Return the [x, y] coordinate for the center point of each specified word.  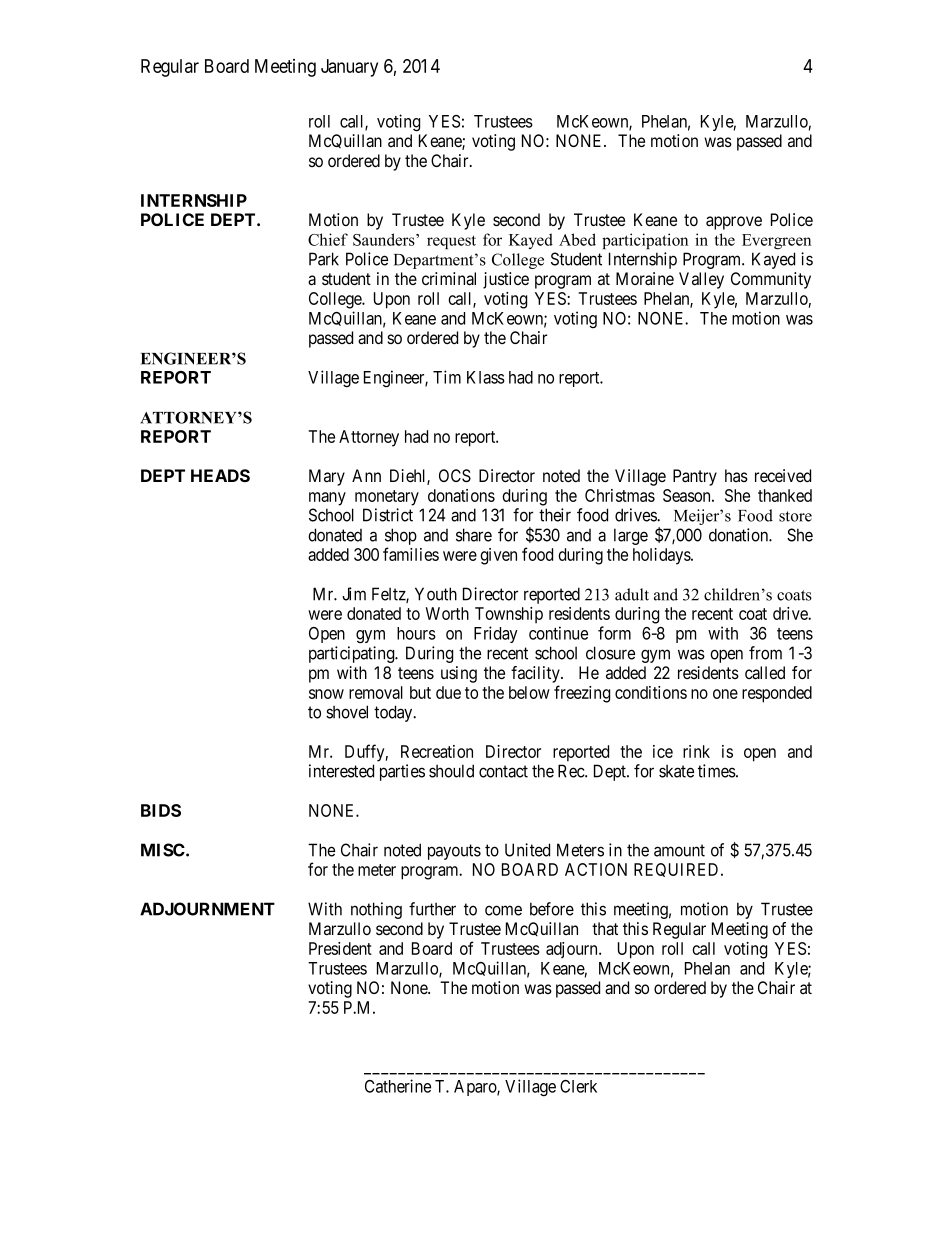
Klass [486, 377]
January [349, 68]
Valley [701, 280]
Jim [354, 594]
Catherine [398, 1086]
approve [734, 223]
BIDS [161, 810]
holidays [662, 556]
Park [324, 259]
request [451, 242]
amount [679, 850]
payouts [454, 852]
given [498, 556]
